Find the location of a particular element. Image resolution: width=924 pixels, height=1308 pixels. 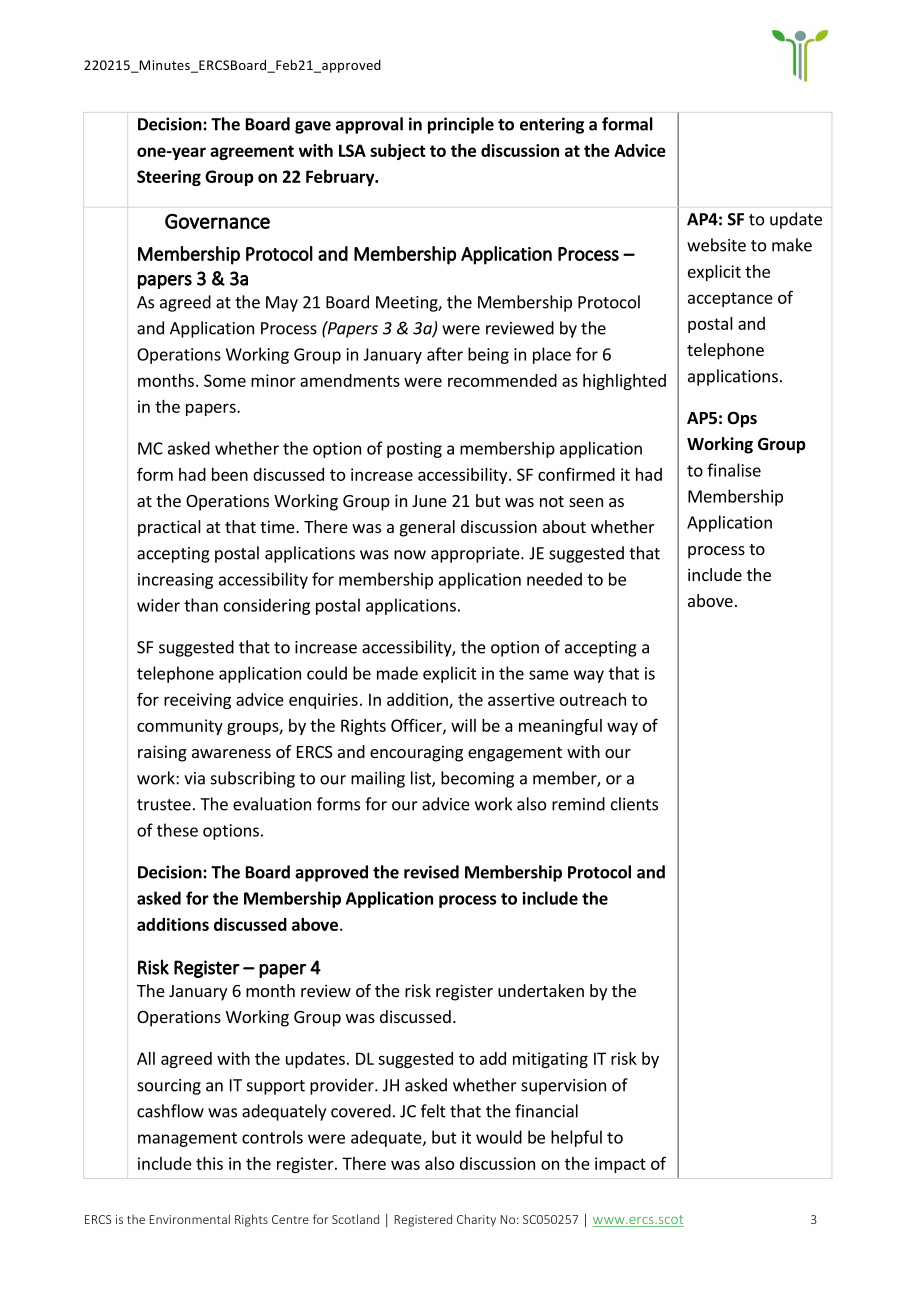

assertive is located at coordinates (521, 699).
